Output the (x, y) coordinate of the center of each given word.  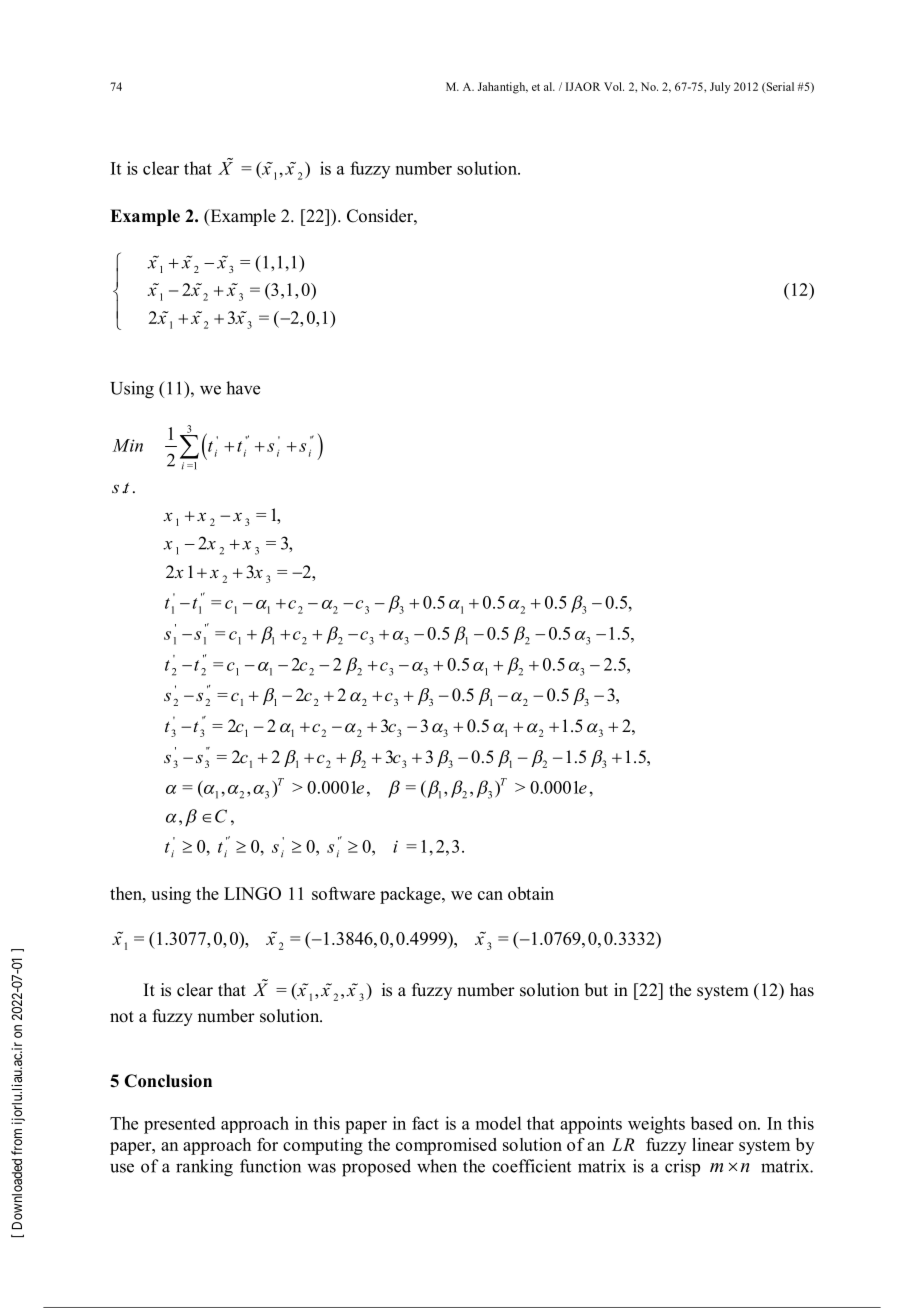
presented (180, 1125)
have (243, 388)
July (720, 88)
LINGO (252, 893)
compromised (446, 1146)
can (490, 895)
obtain (531, 893)
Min (127, 445)
